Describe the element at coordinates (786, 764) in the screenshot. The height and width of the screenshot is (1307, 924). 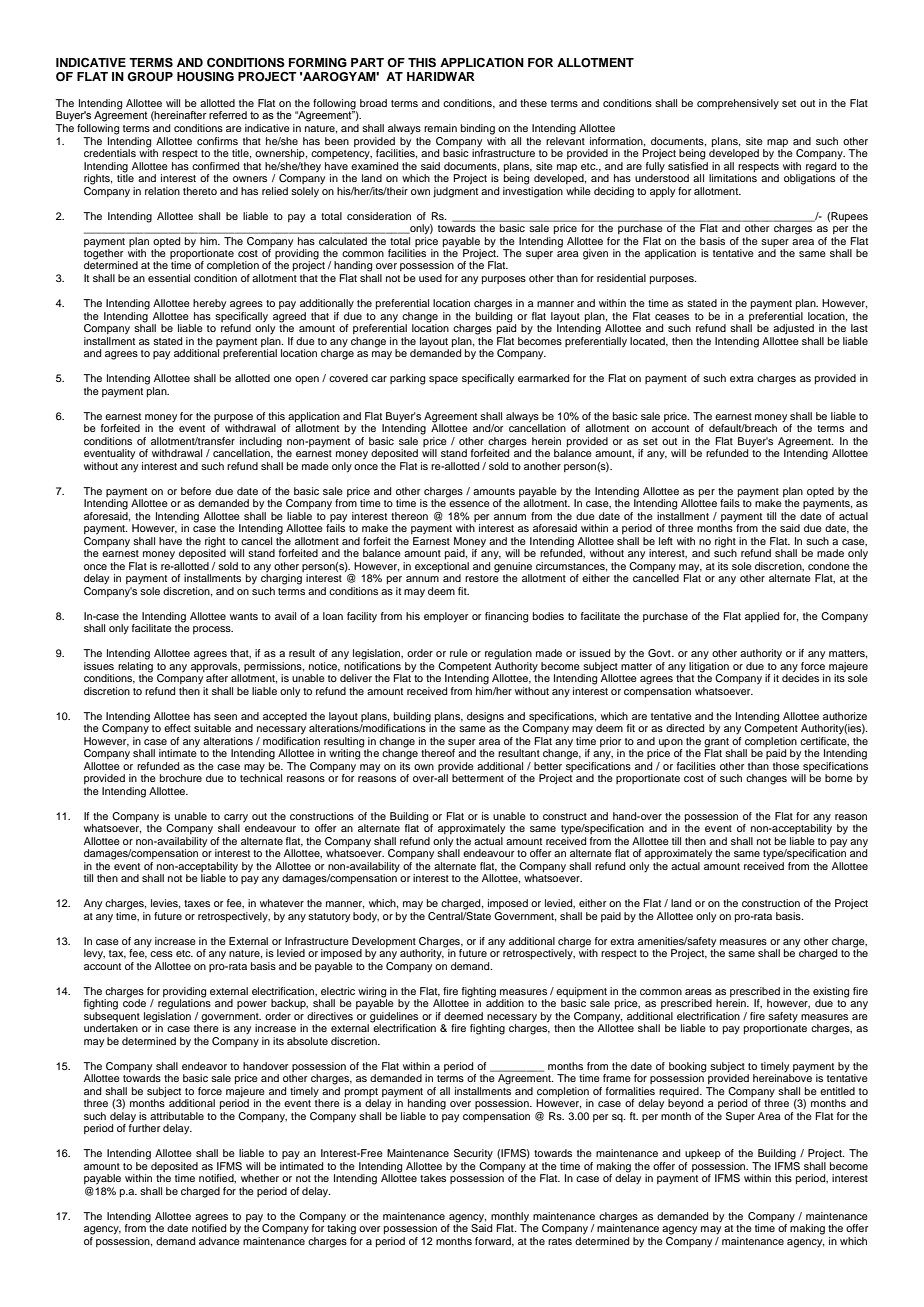
I see `those` at that location.
